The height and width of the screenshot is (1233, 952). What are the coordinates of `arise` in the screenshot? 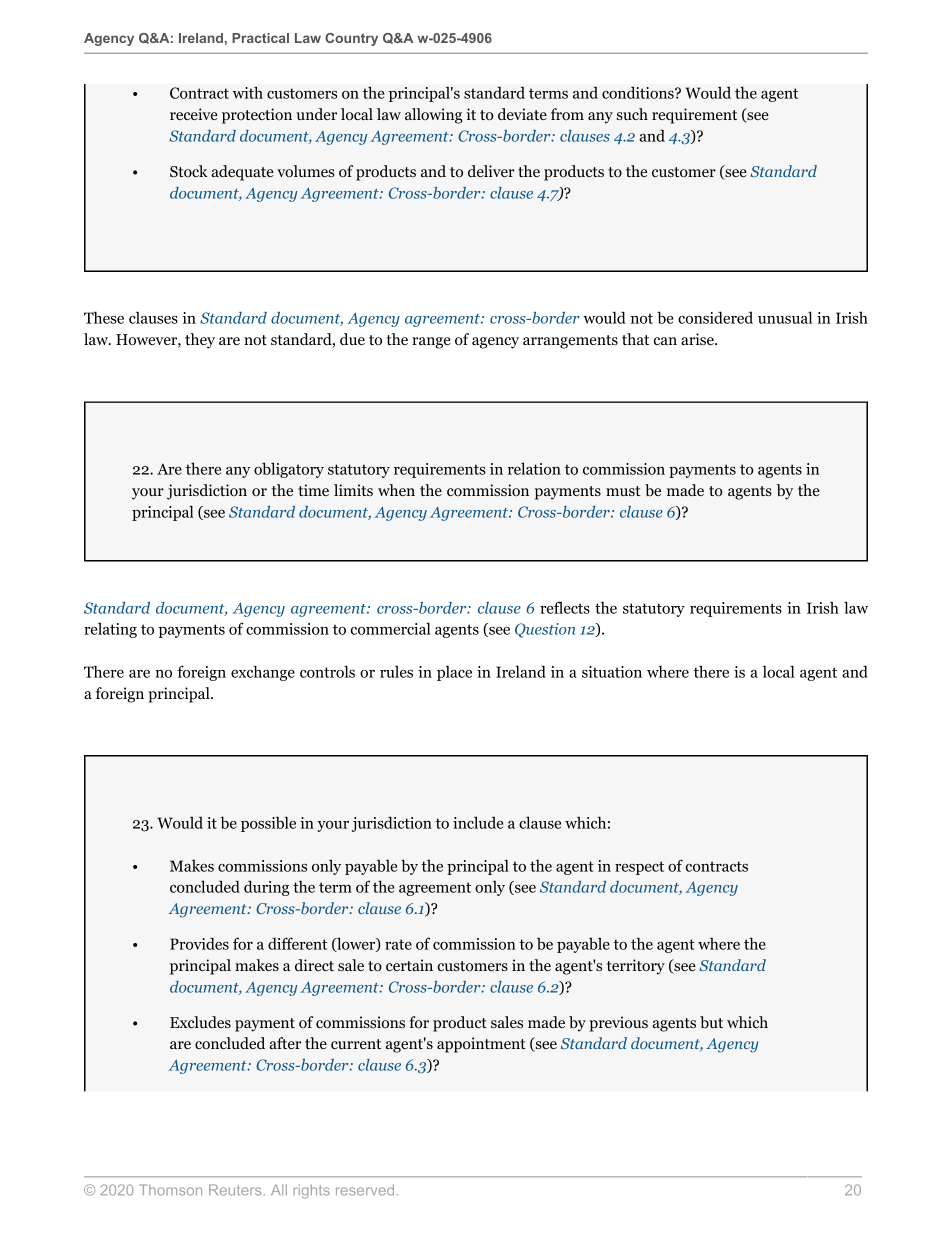 It's located at (698, 339).
